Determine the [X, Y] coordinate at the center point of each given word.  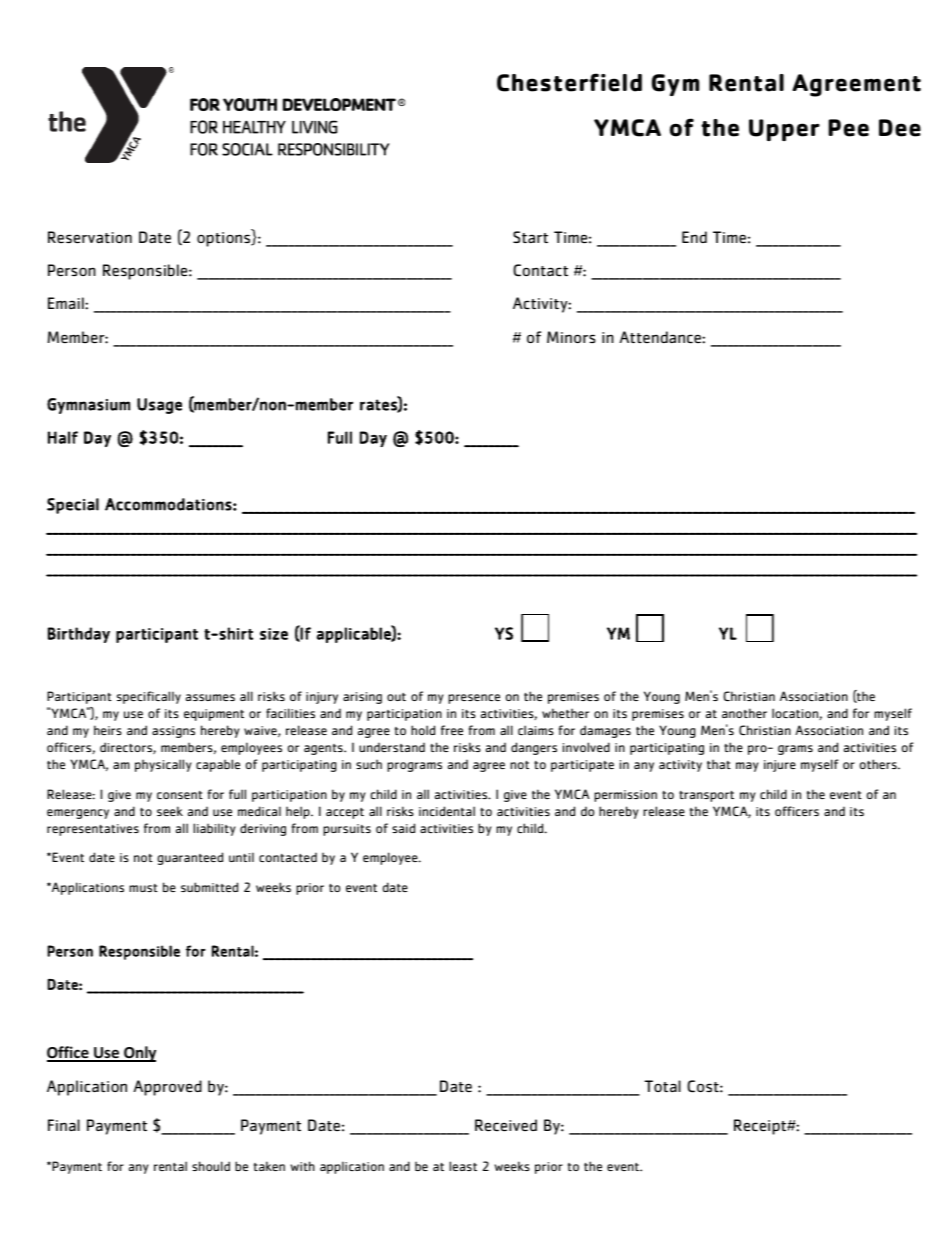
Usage [159, 406]
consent [180, 795]
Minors [571, 337]
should [211, 1166]
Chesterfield [569, 82]
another [744, 713]
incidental [447, 811]
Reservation [90, 237]
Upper [784, 130]
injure [780, 766]
